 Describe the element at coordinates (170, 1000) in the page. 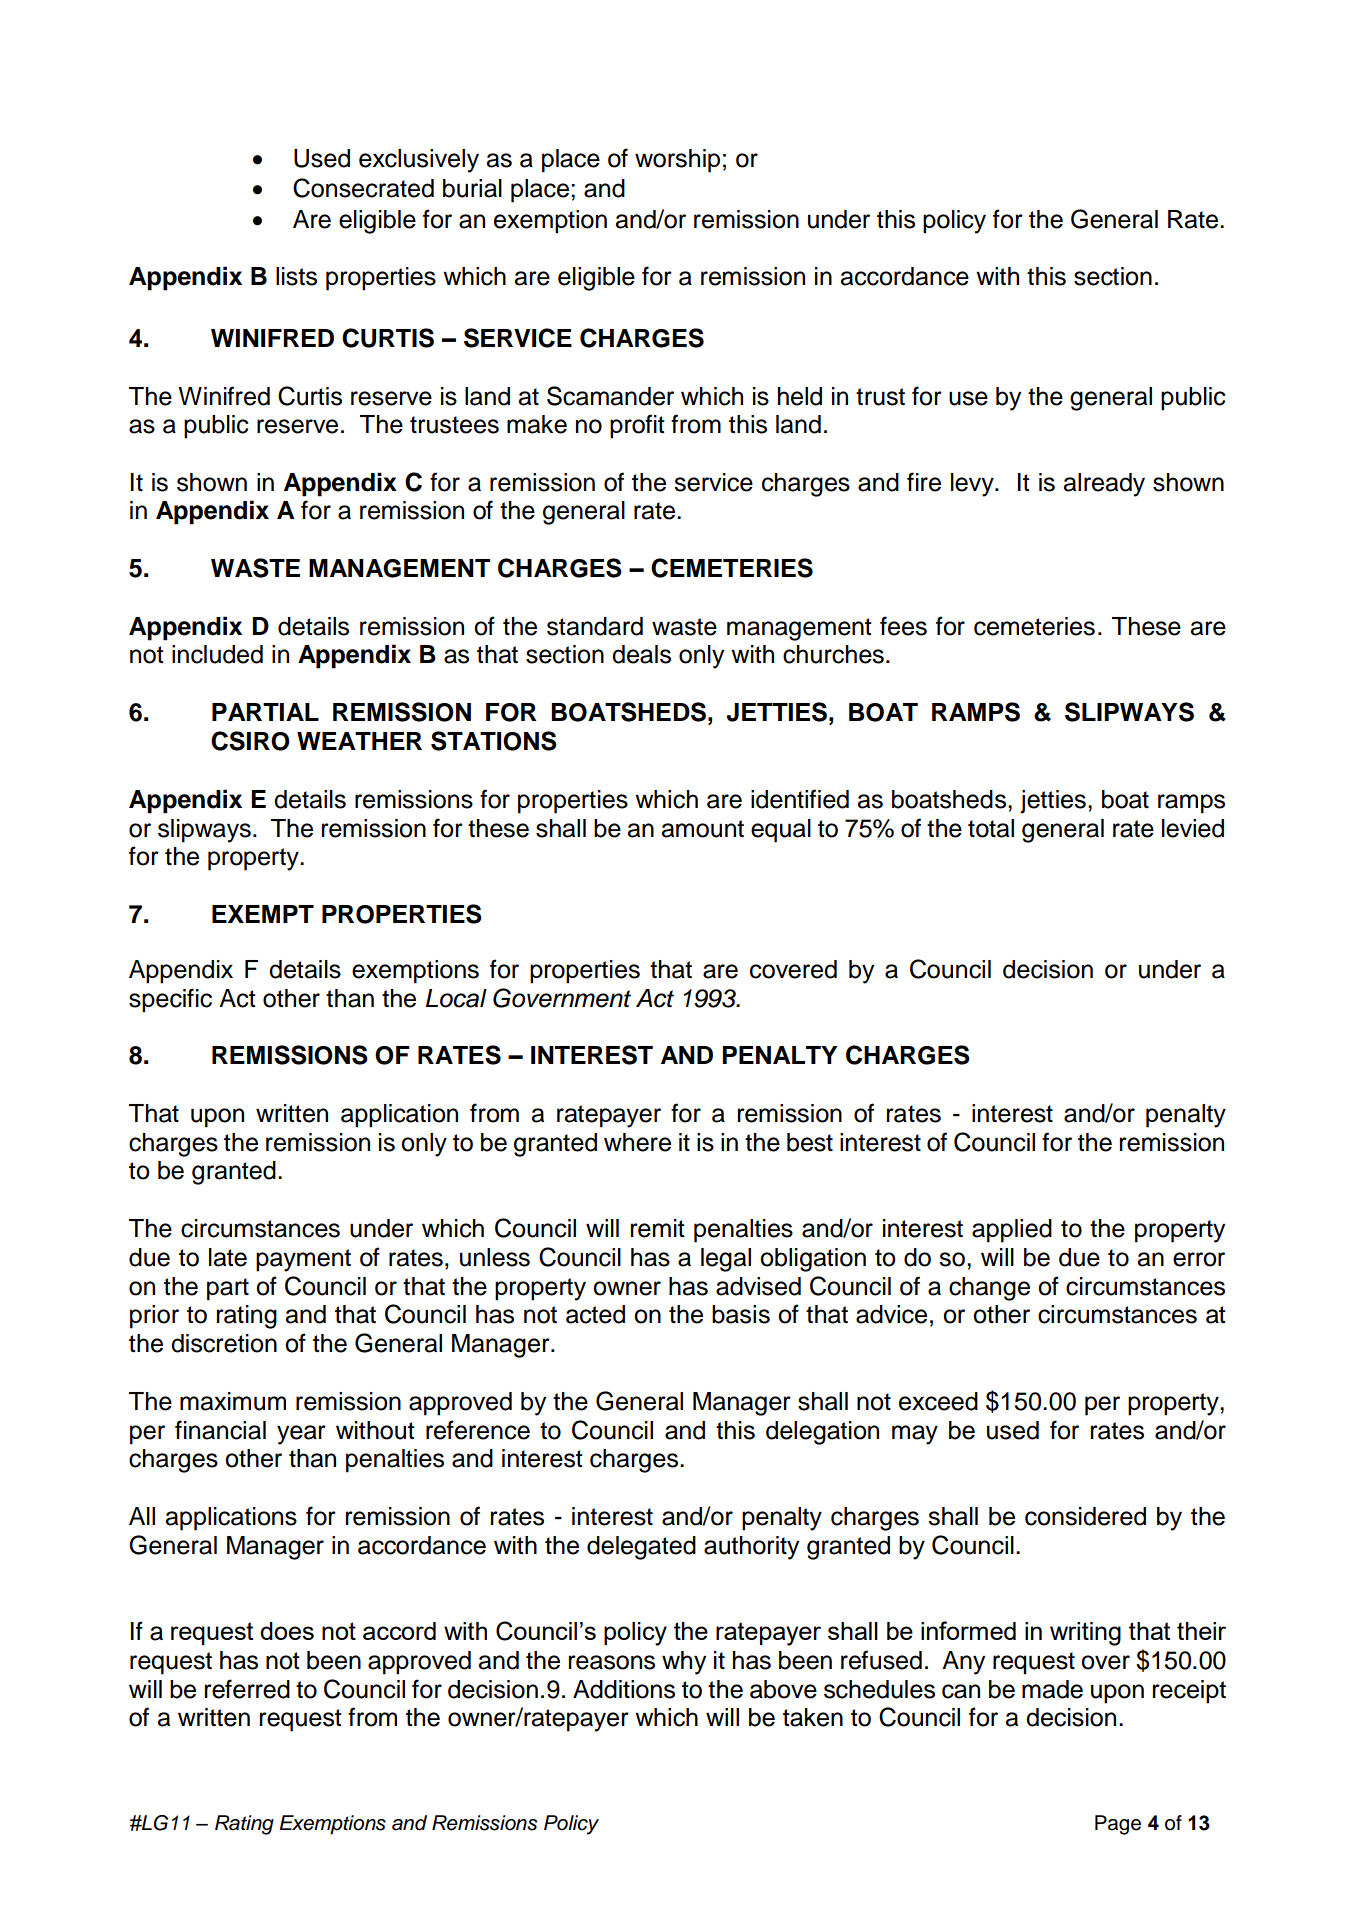

I see `specific` at that location.
